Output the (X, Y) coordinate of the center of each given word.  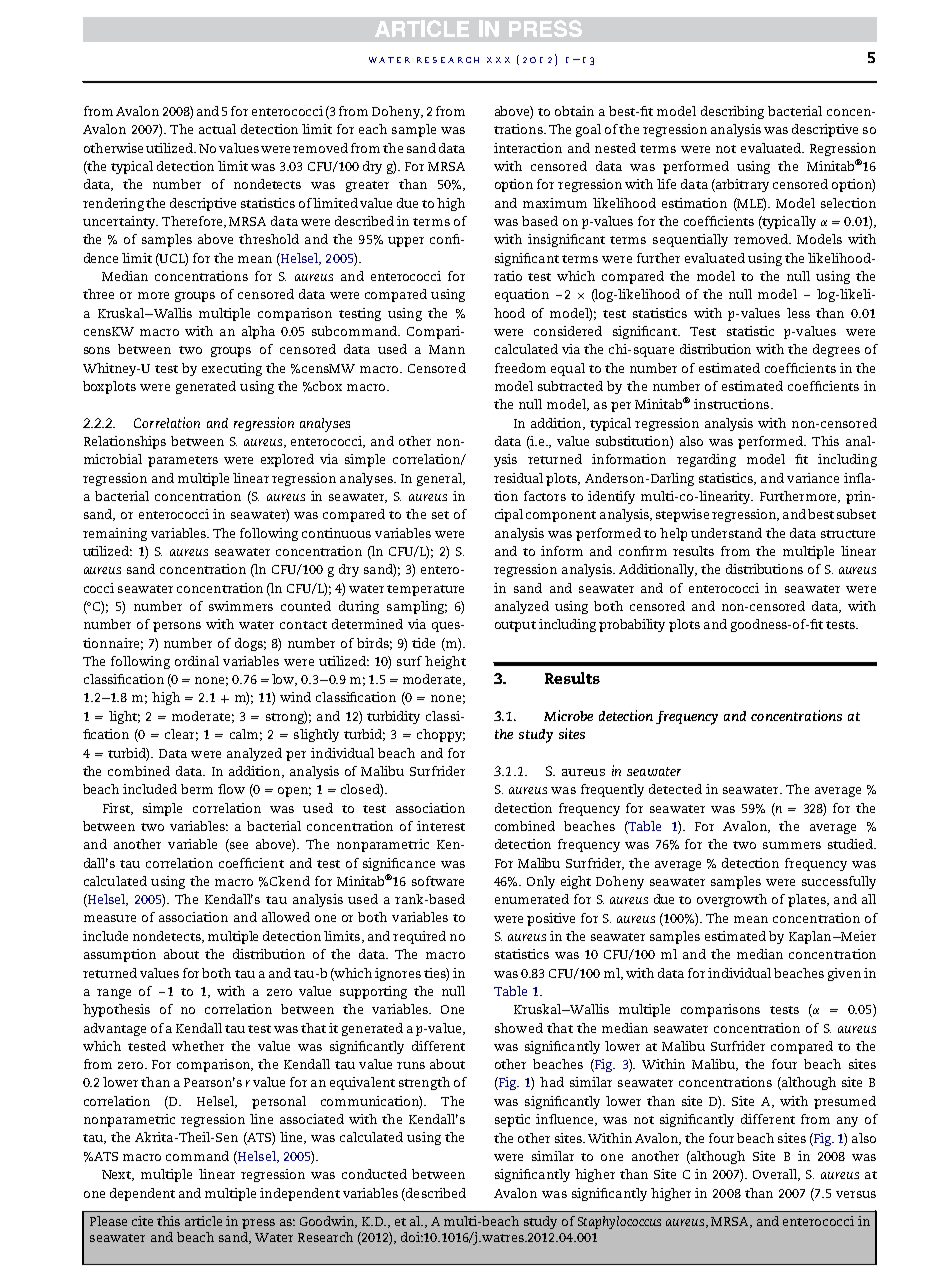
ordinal (197, 661)
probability (632, 625)
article (203, 1221)
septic (512, 1120)
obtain (574, 111)
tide (423, 643)
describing (732, 112)
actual (217, 129)
